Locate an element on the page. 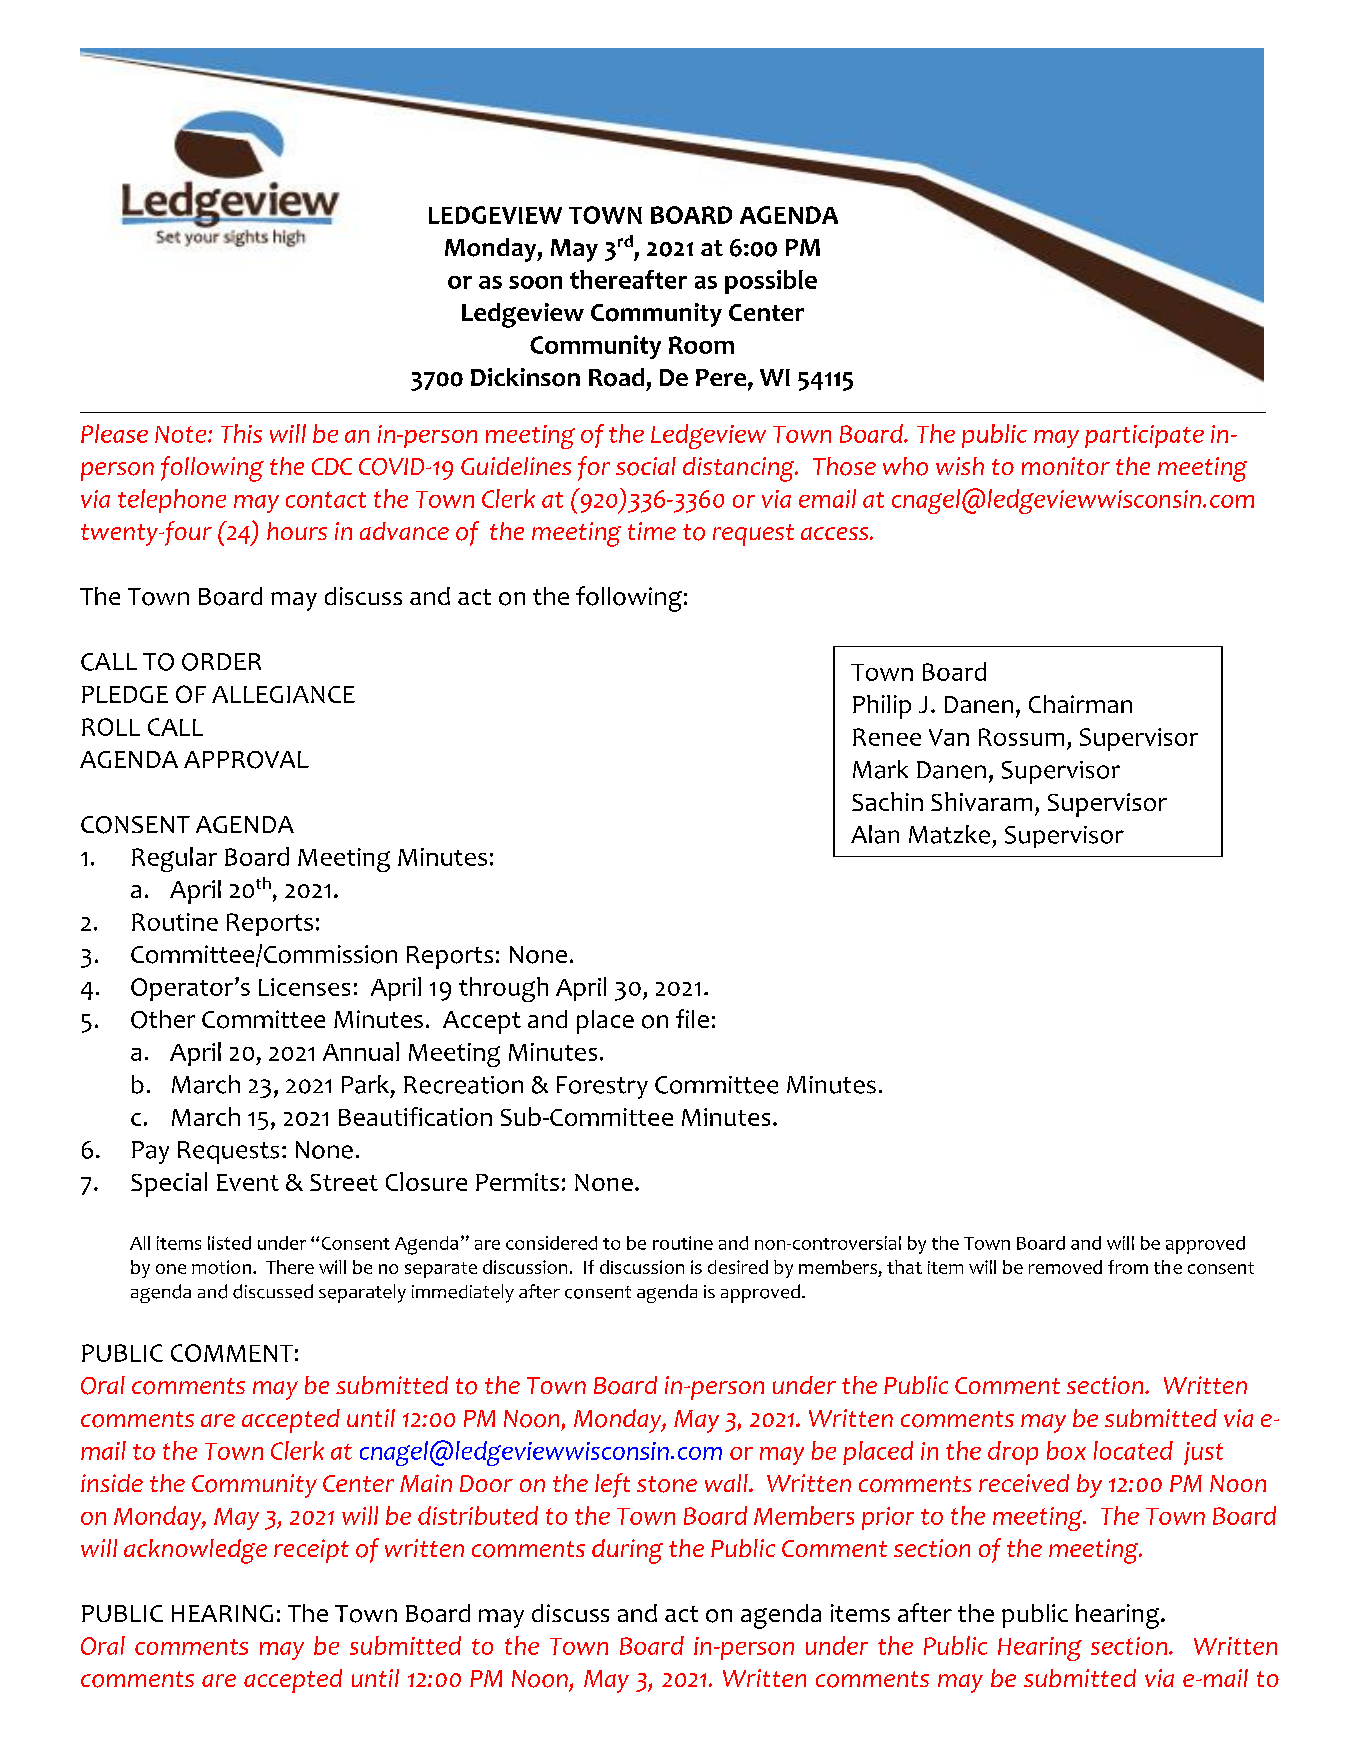  participate is located at coordinates (1144, 436).
